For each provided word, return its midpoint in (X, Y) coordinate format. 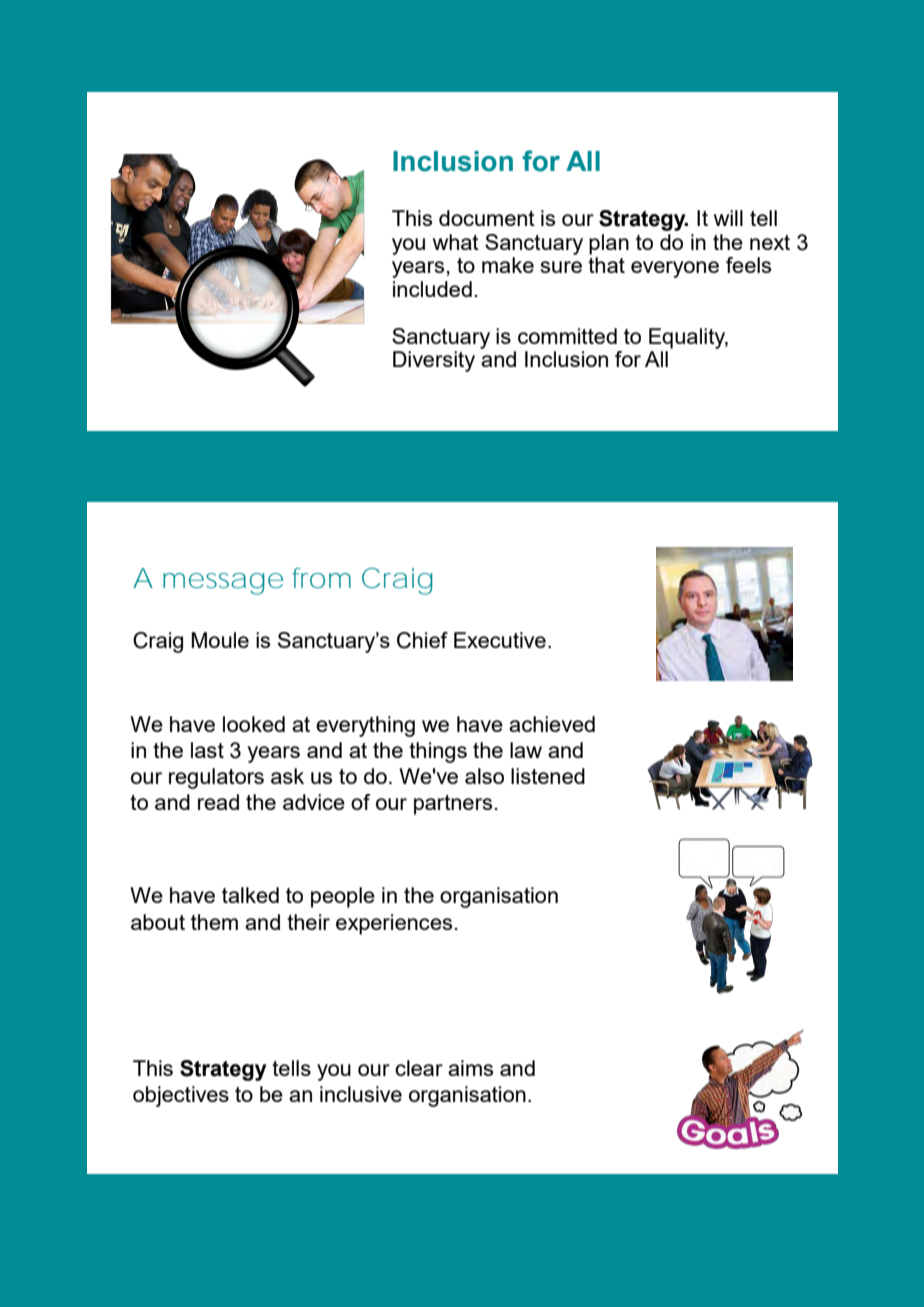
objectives (181, 1096)
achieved (552, 724)
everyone (675, 269)
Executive (500, 640)
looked (254, 724)
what (456, 242)
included (432, 289)
